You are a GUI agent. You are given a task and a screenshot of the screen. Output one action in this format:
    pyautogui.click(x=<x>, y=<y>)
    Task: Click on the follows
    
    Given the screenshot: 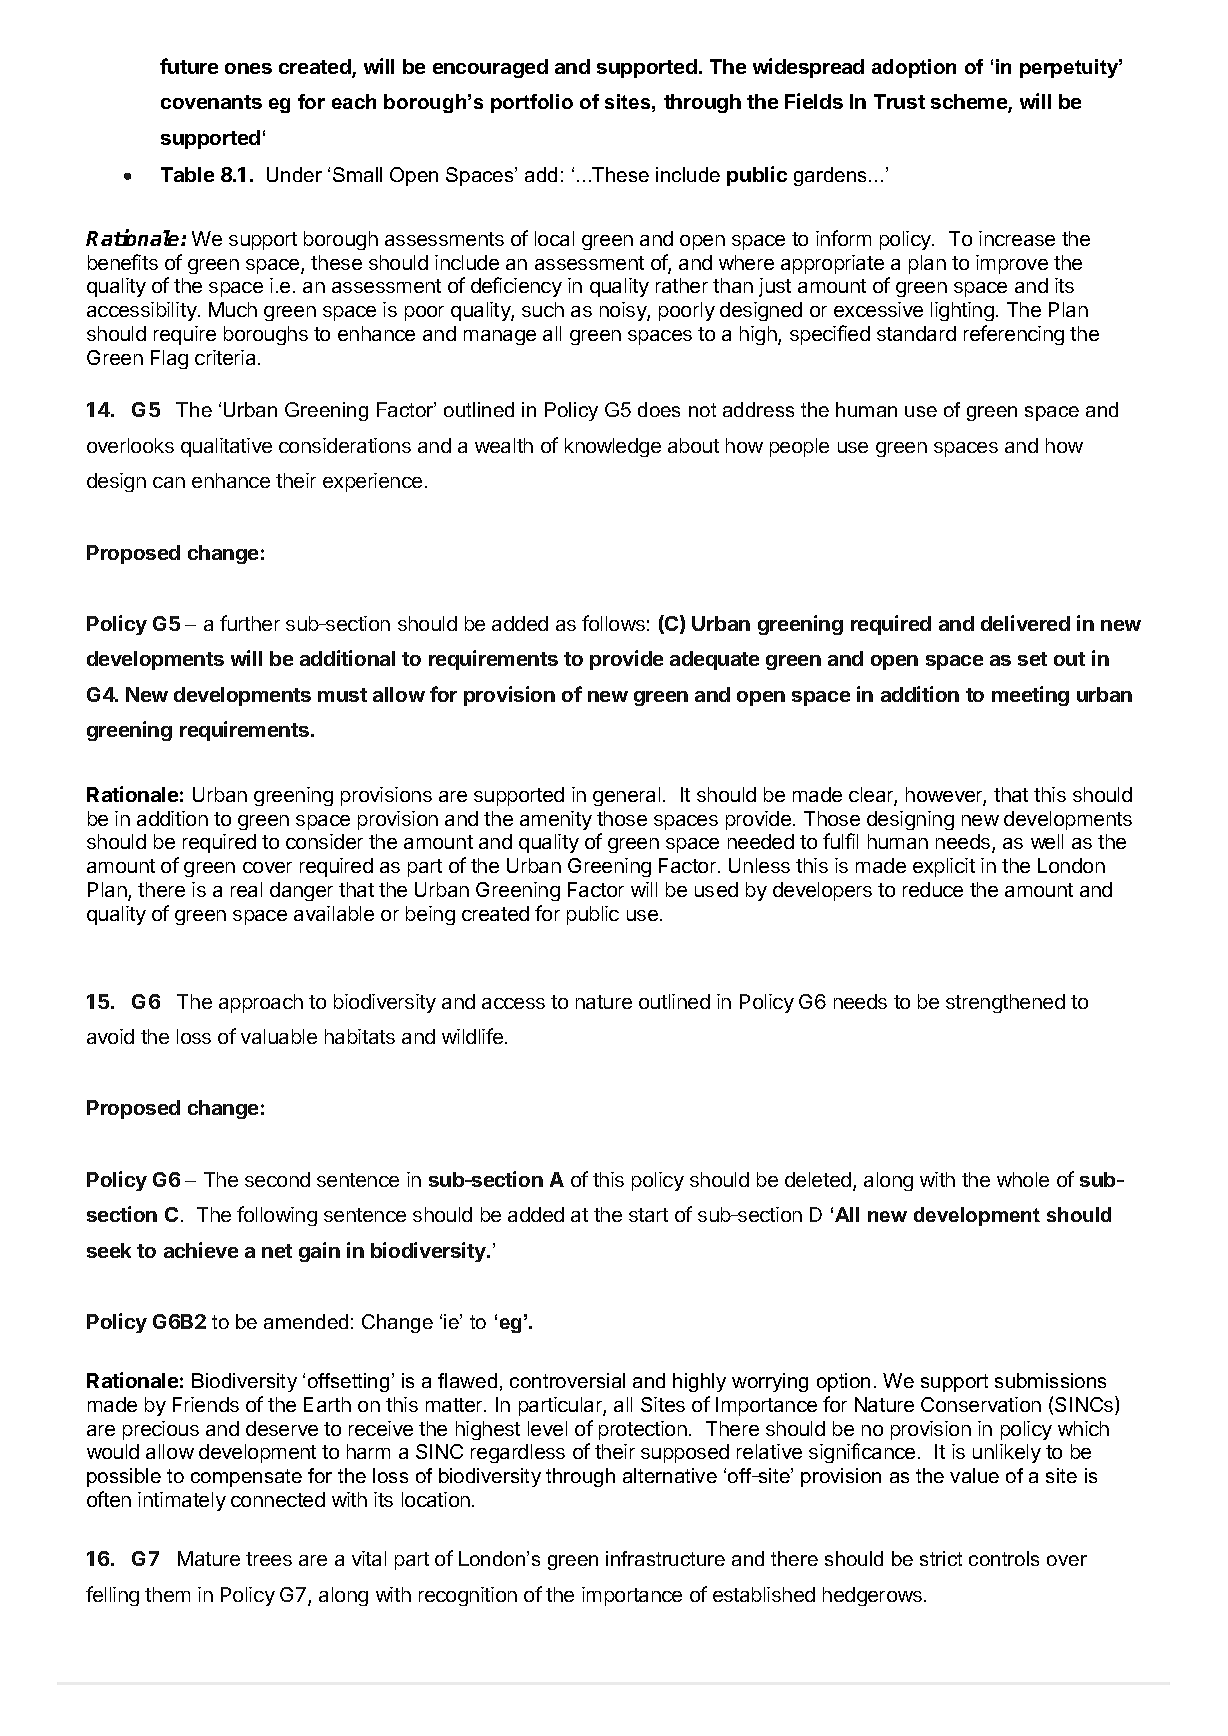 What is the action you would take?
    pyautogui.click(x=613, y=623)
